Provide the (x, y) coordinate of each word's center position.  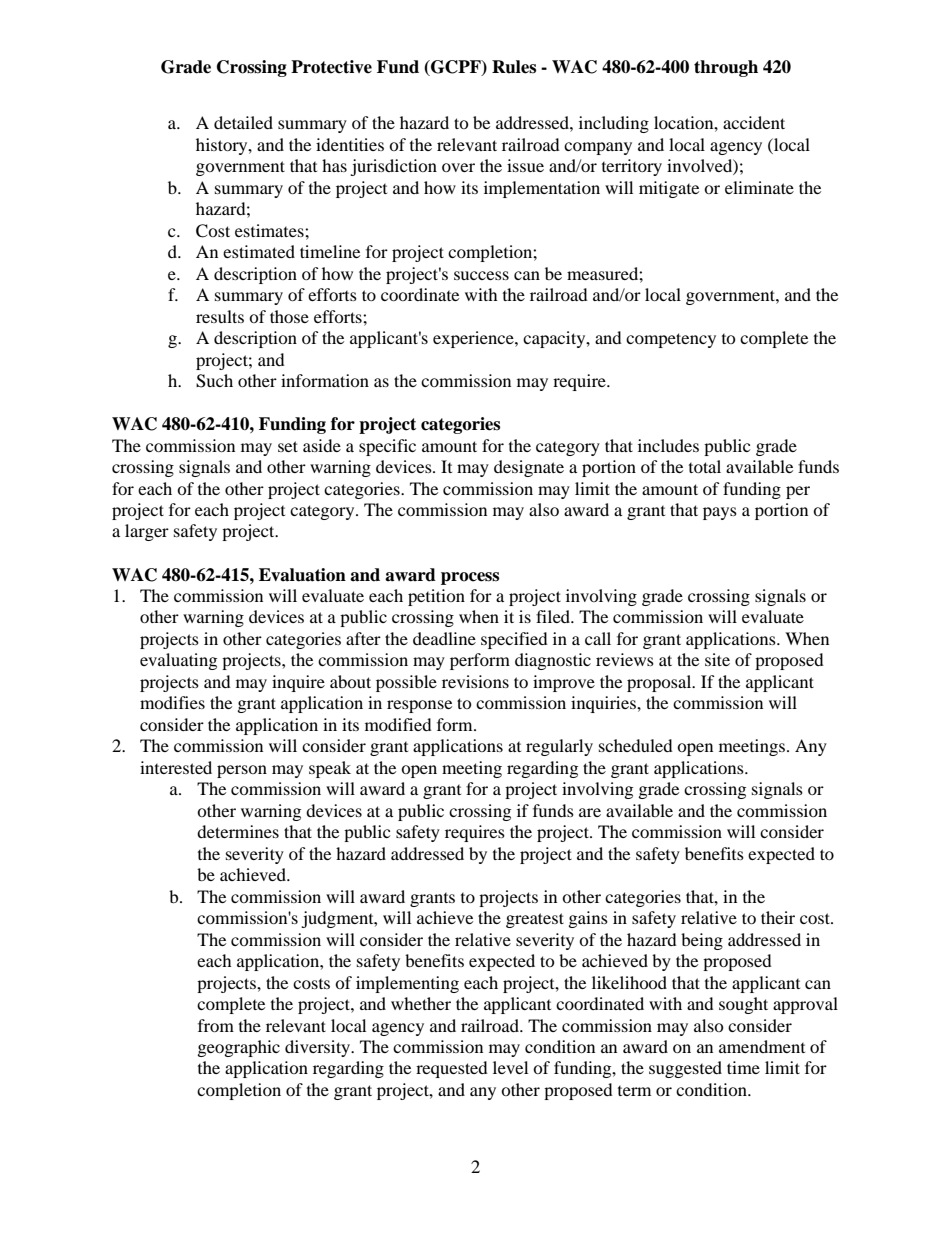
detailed (243, 122)
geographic (239, 1048)
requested (452, 1069)
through (726, 68)
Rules (514, 67)
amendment (762, 1046)
